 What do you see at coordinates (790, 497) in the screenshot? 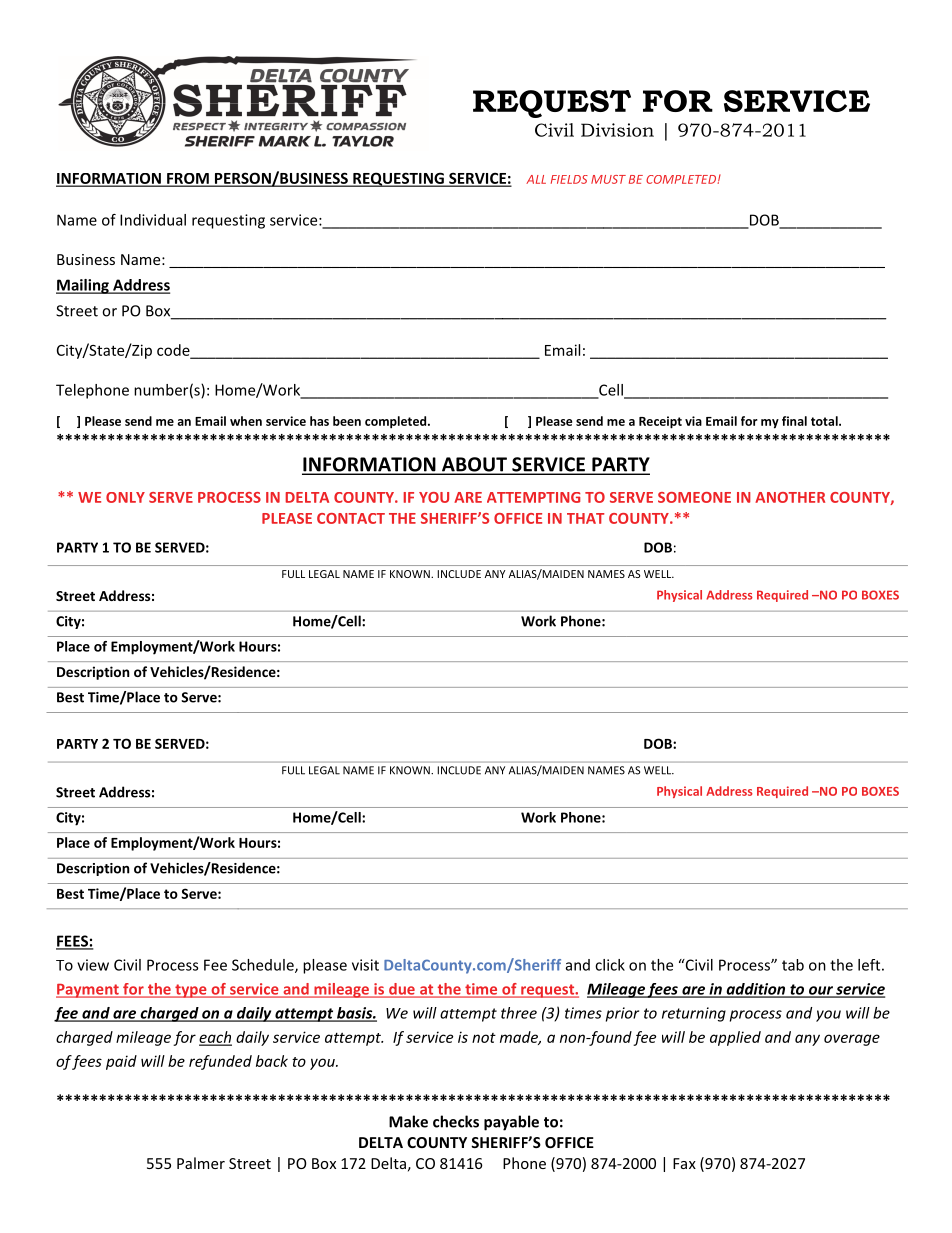
I see `ANOTHER` at bounding box center [790, 497].
